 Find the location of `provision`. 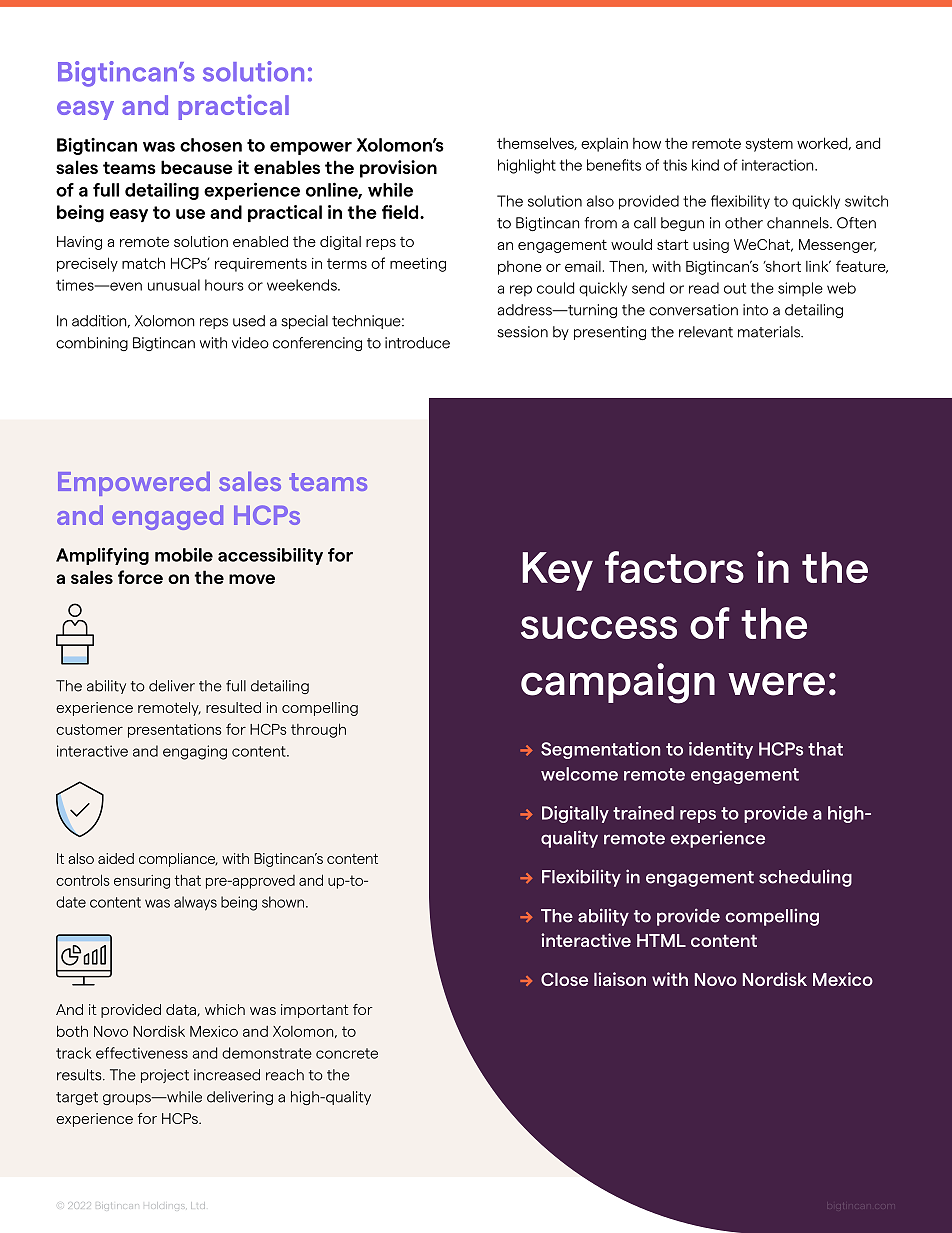

provision is located at coordinates (398, 169).
